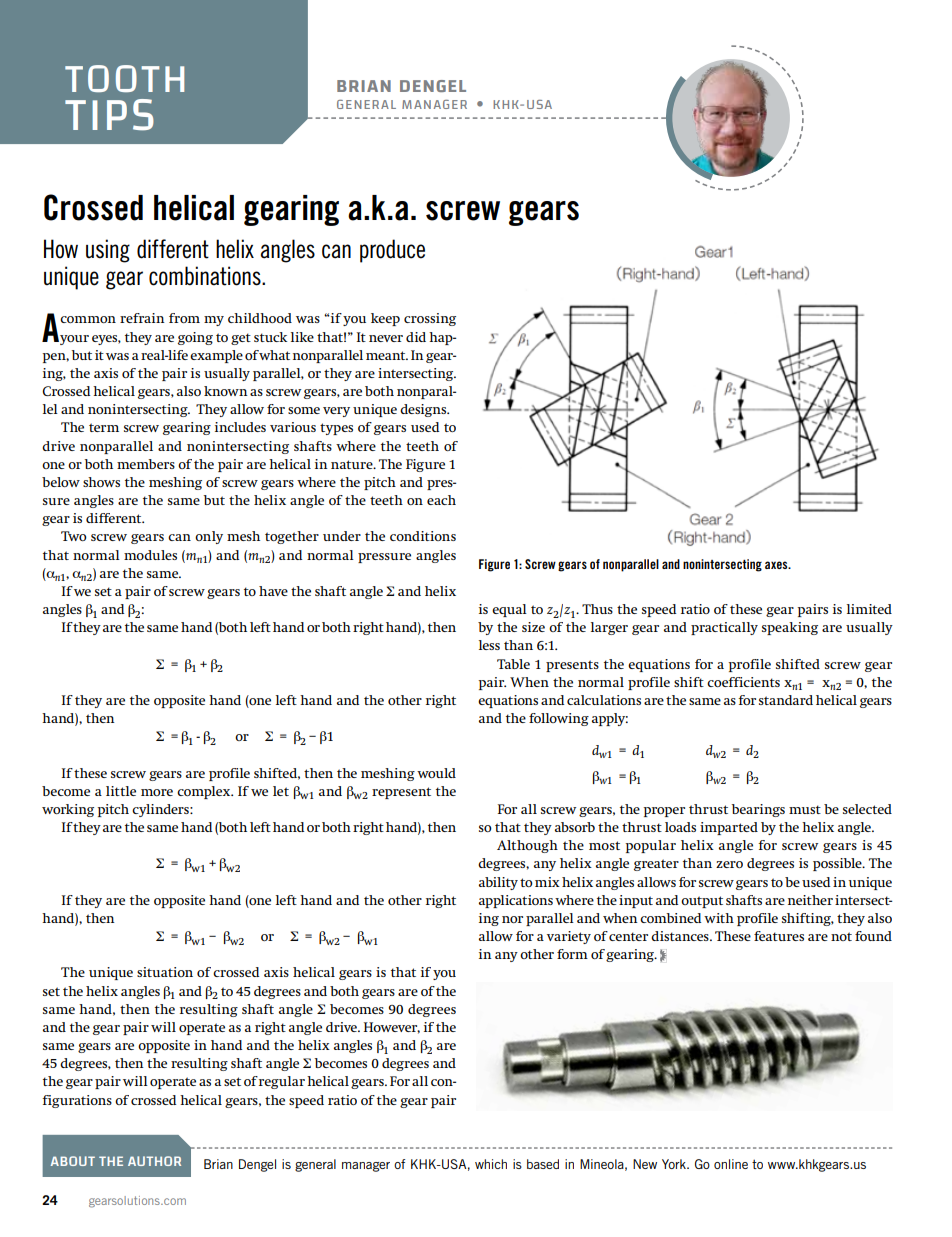  Describe the element at coordinates (731, 1164) in the screenshot. I see `online` at that location.
